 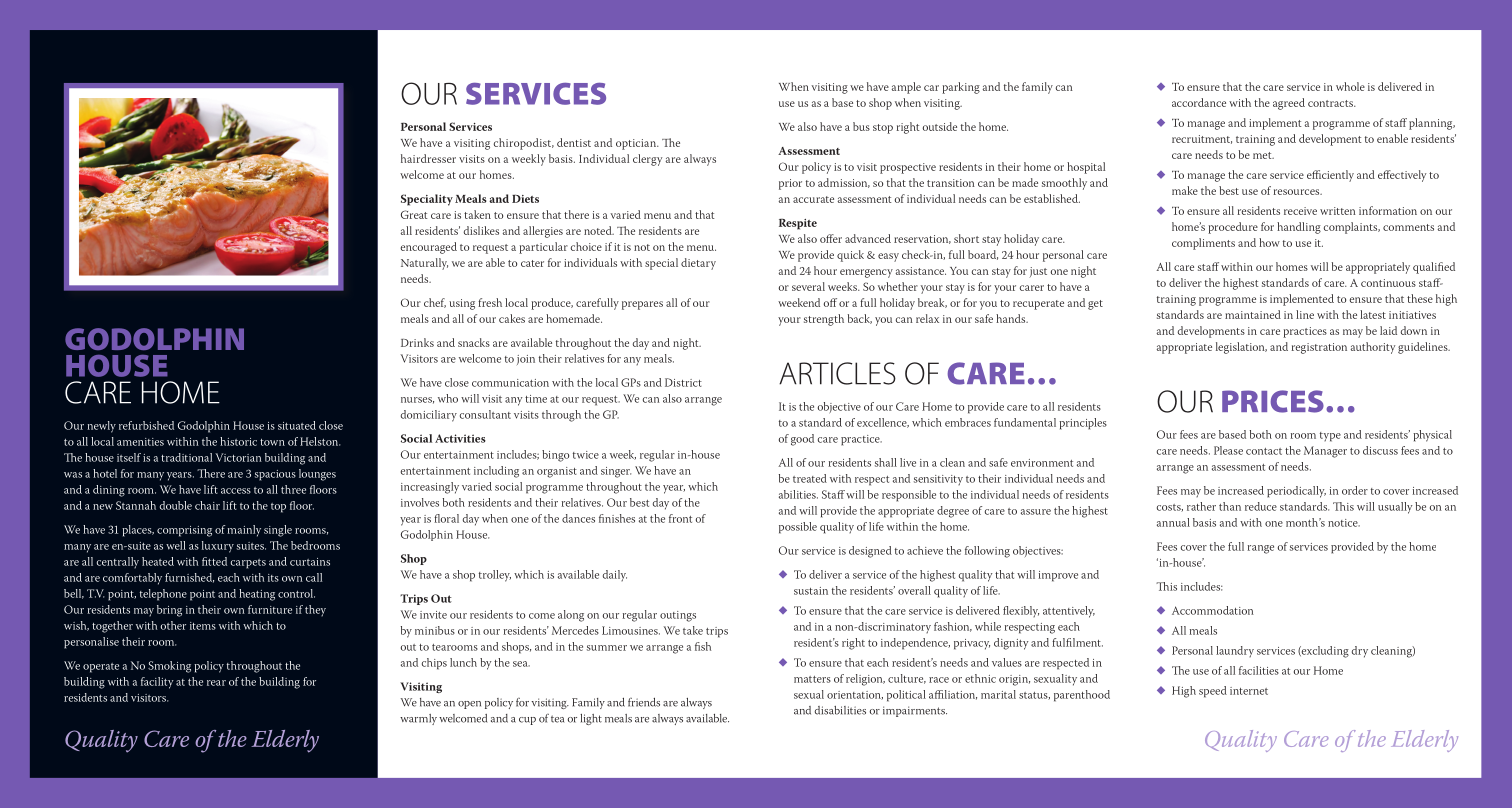 What do you see at coordinates (424, 264) in the page?
I see `Naturally` at bounding box center [424, 264].
